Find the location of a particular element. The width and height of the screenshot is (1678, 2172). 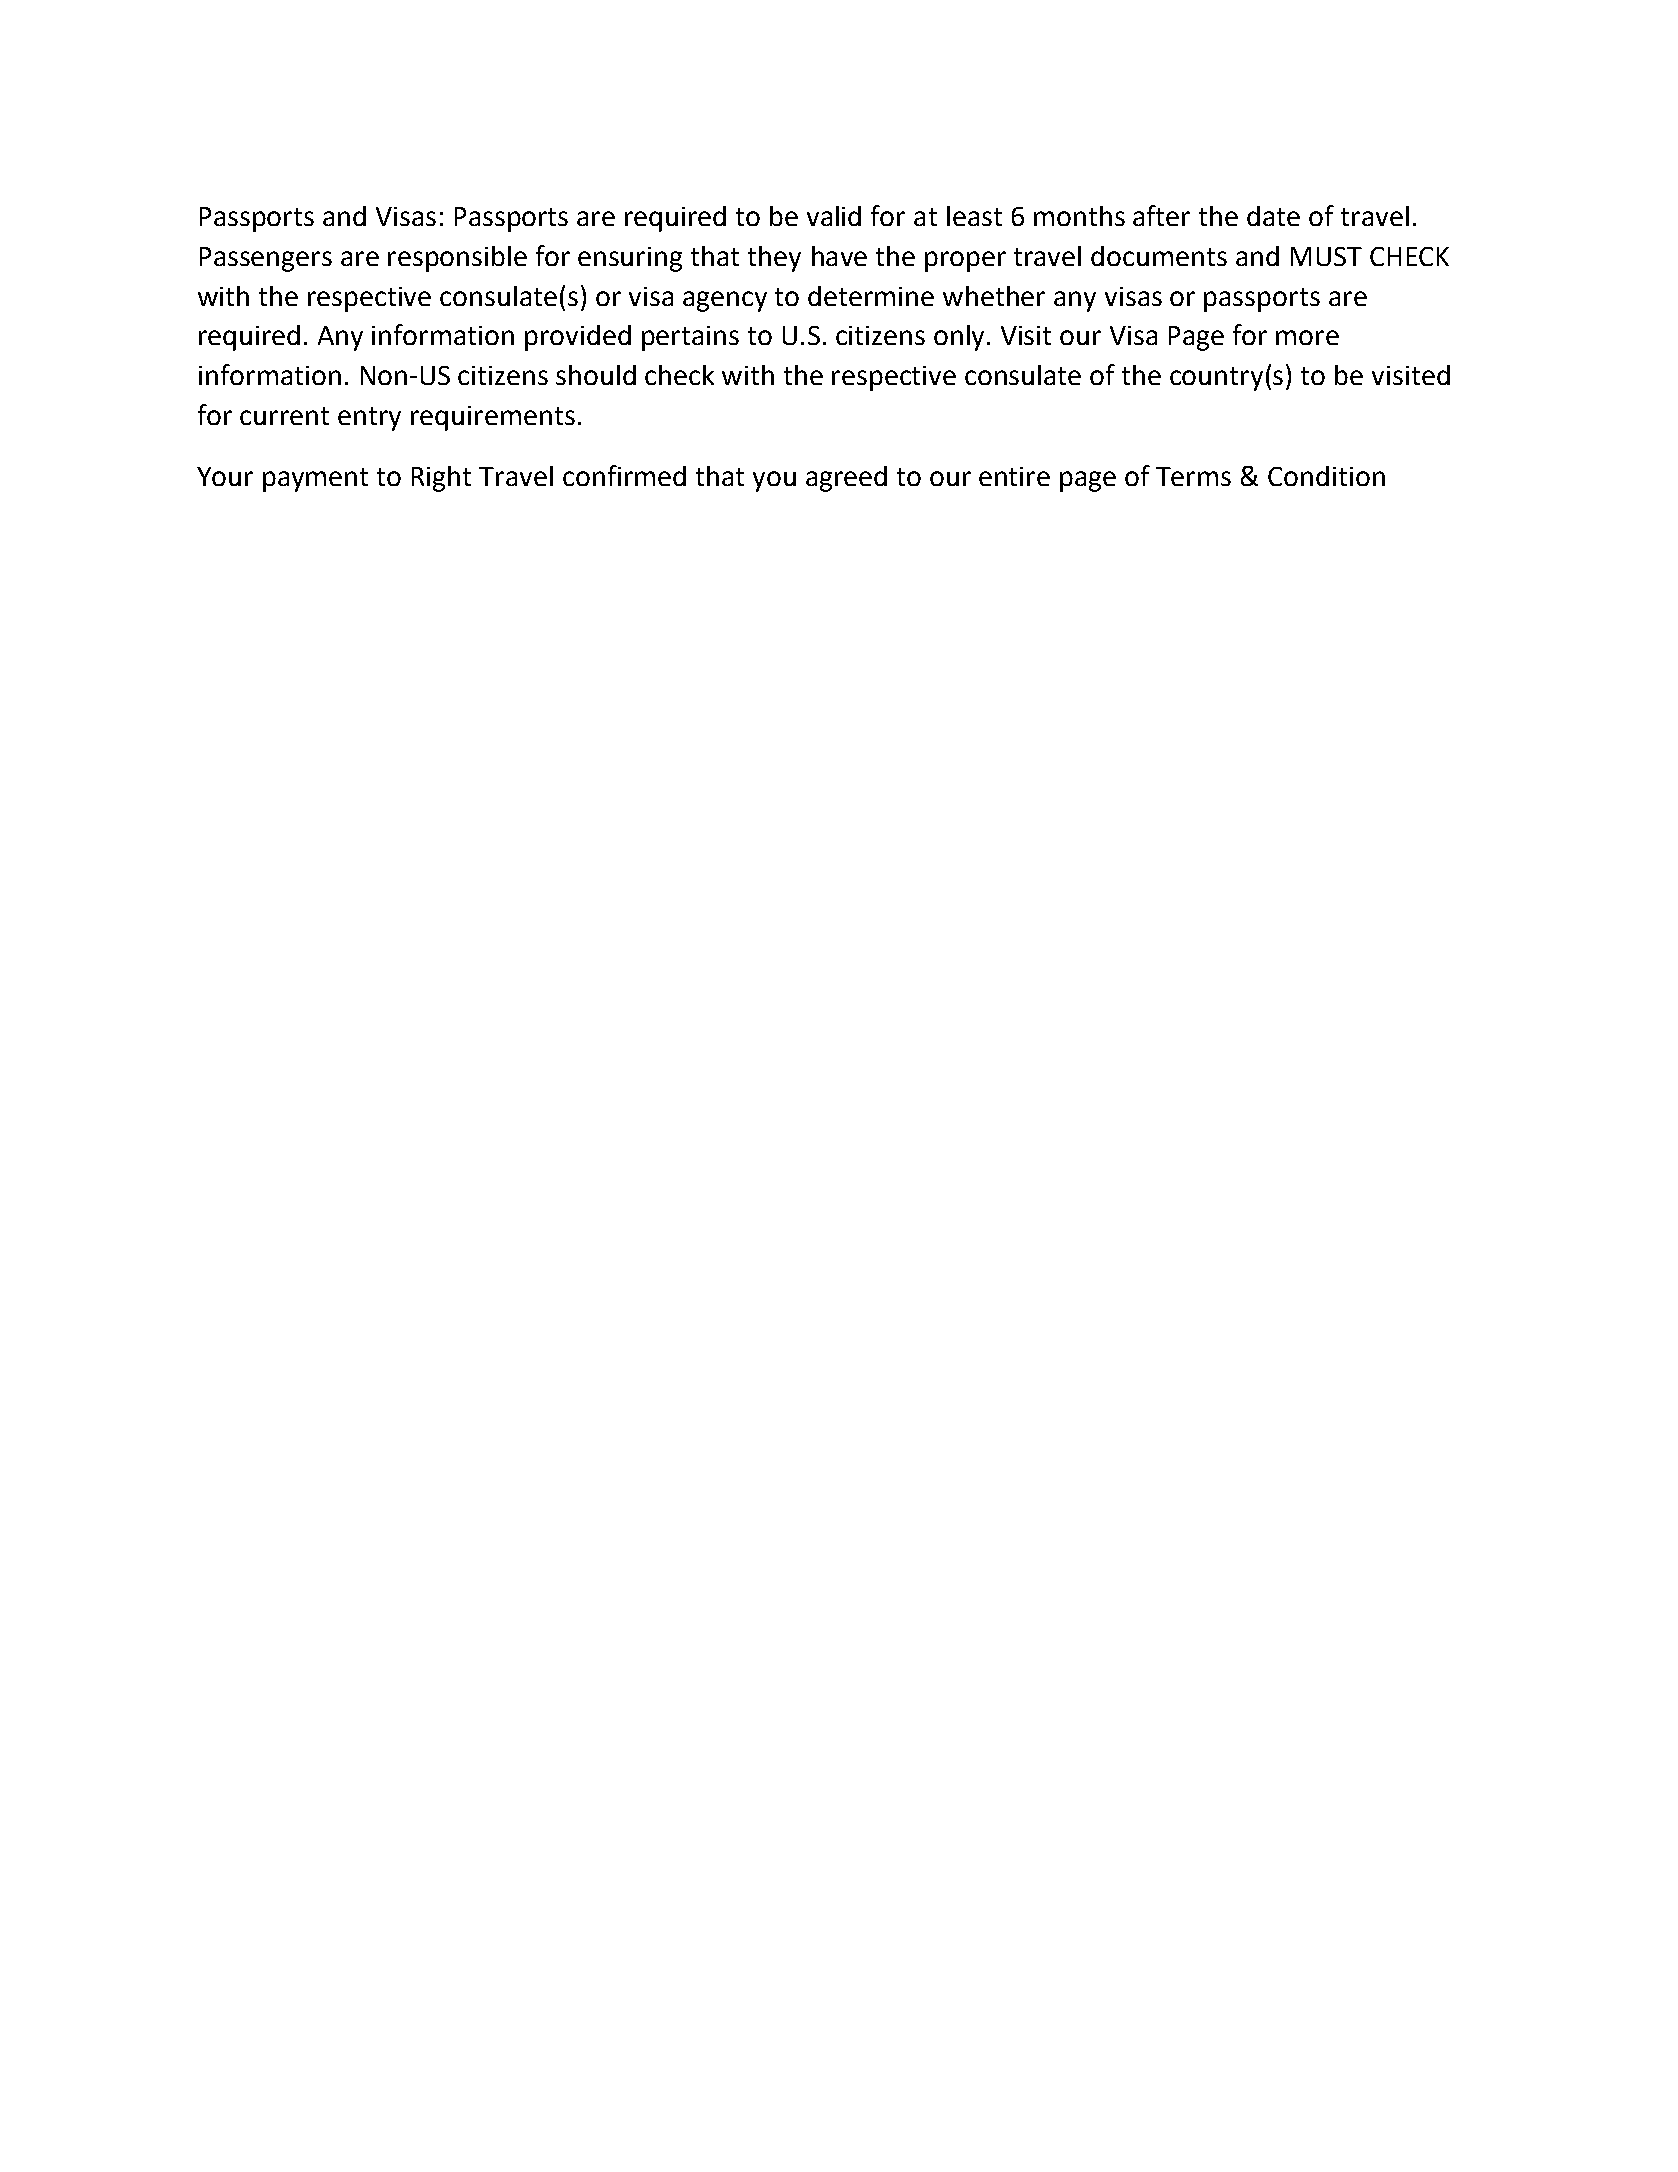

agreed is located at coordinates (846, 479).
